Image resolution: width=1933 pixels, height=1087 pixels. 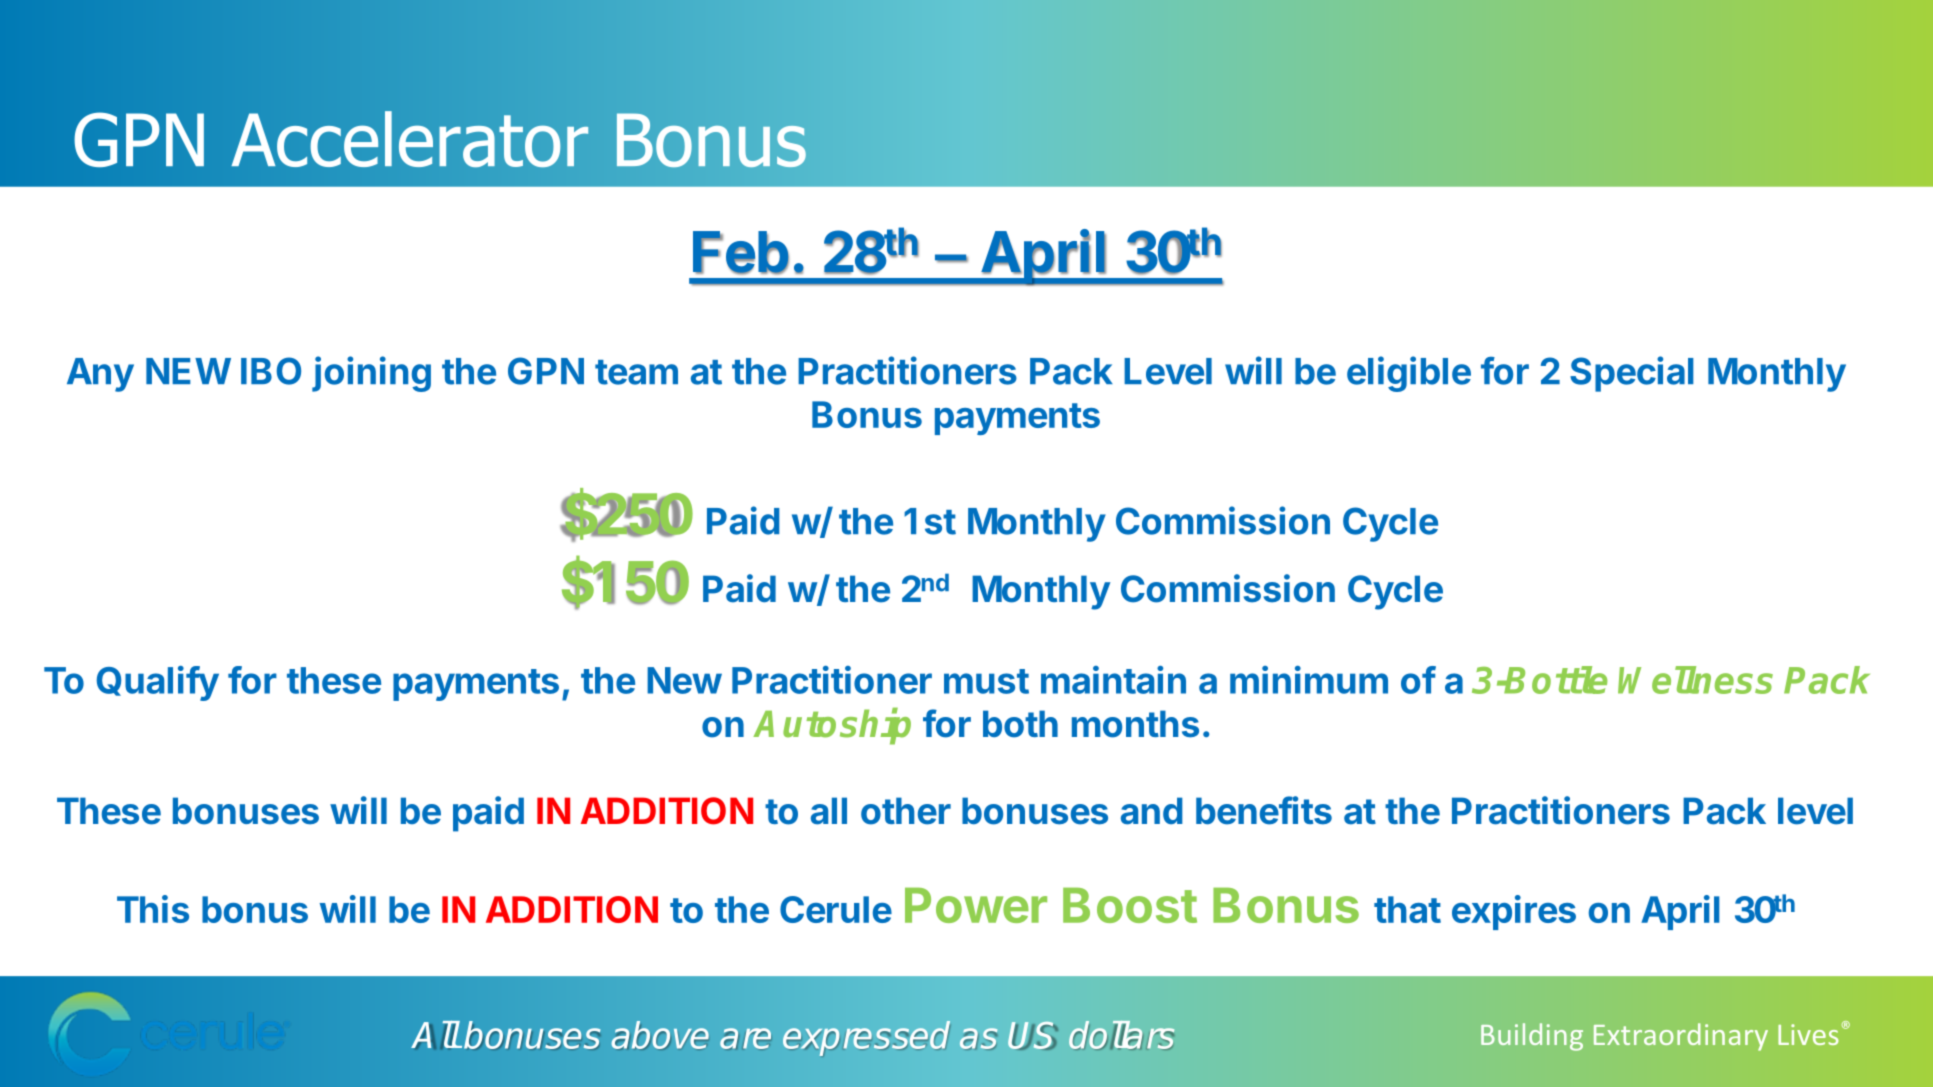 I want to click on Accelerator, so click(x=410, y=139).
